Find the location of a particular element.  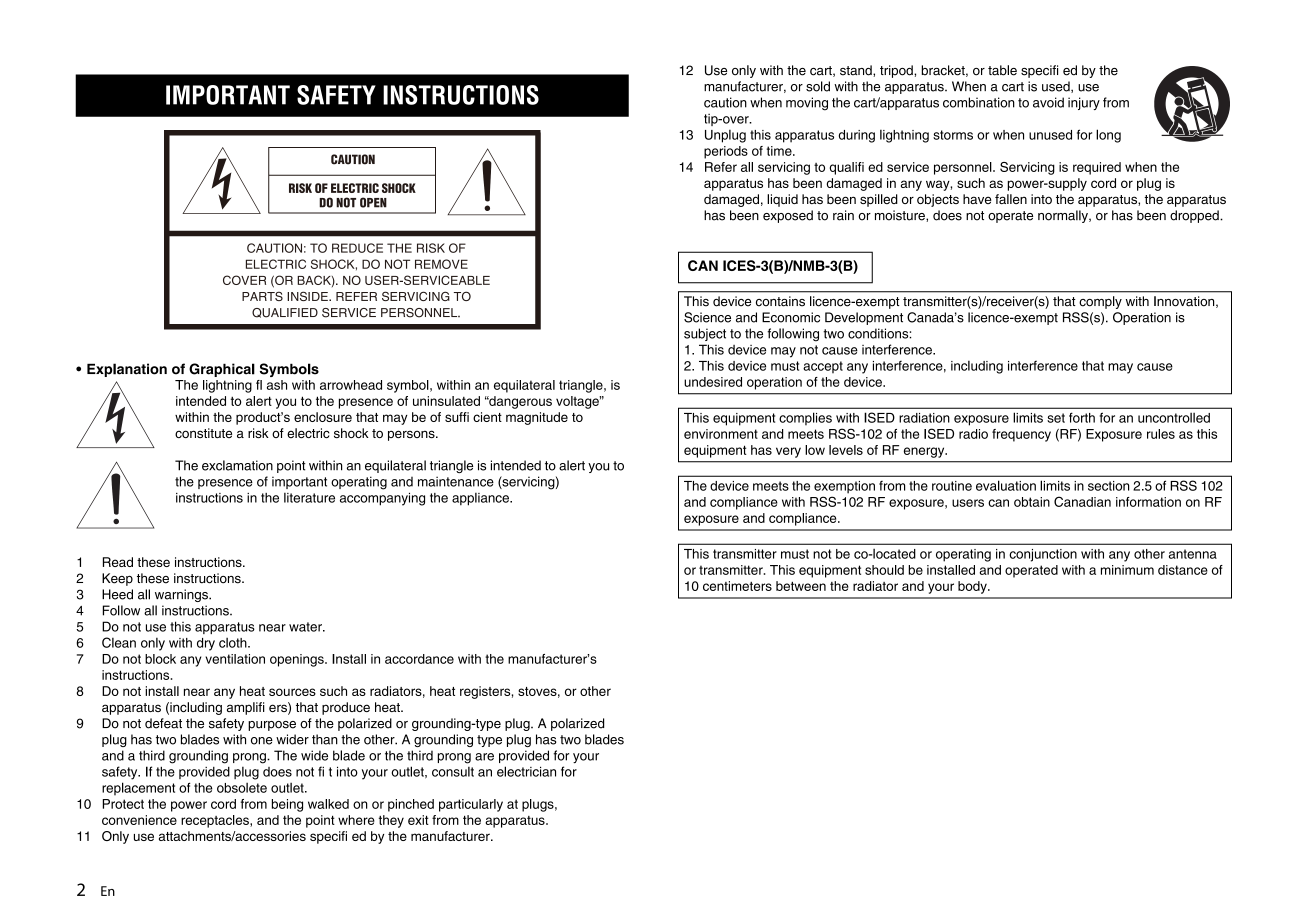

obsolete is located at coordinates (242, 788).
